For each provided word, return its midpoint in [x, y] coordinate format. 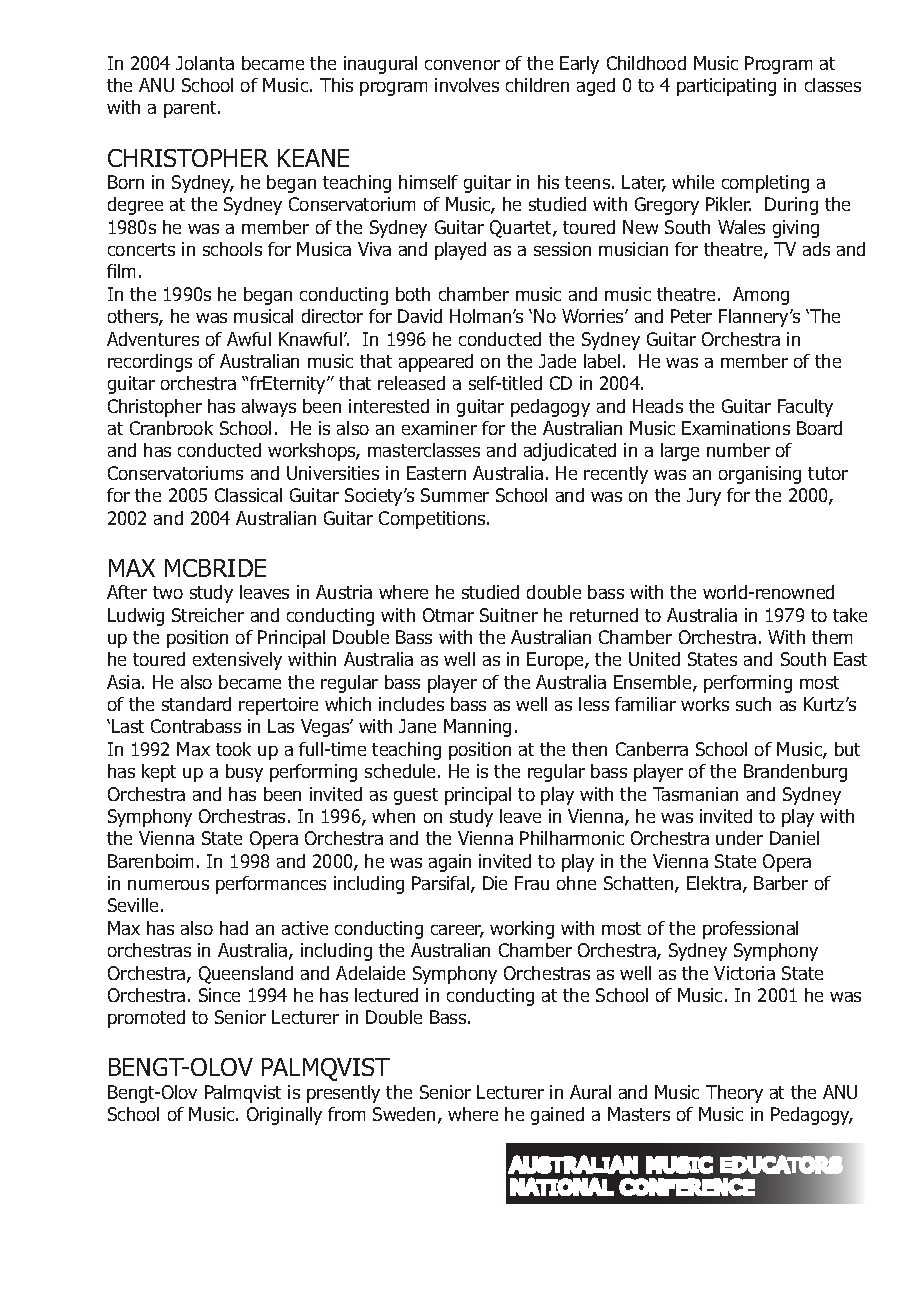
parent [191, 109]
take [850, 615]
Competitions [433, 520]
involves [467, 85]
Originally [284, 1116]
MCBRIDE [215, 568]
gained [557, 1116]
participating [726, 87]
